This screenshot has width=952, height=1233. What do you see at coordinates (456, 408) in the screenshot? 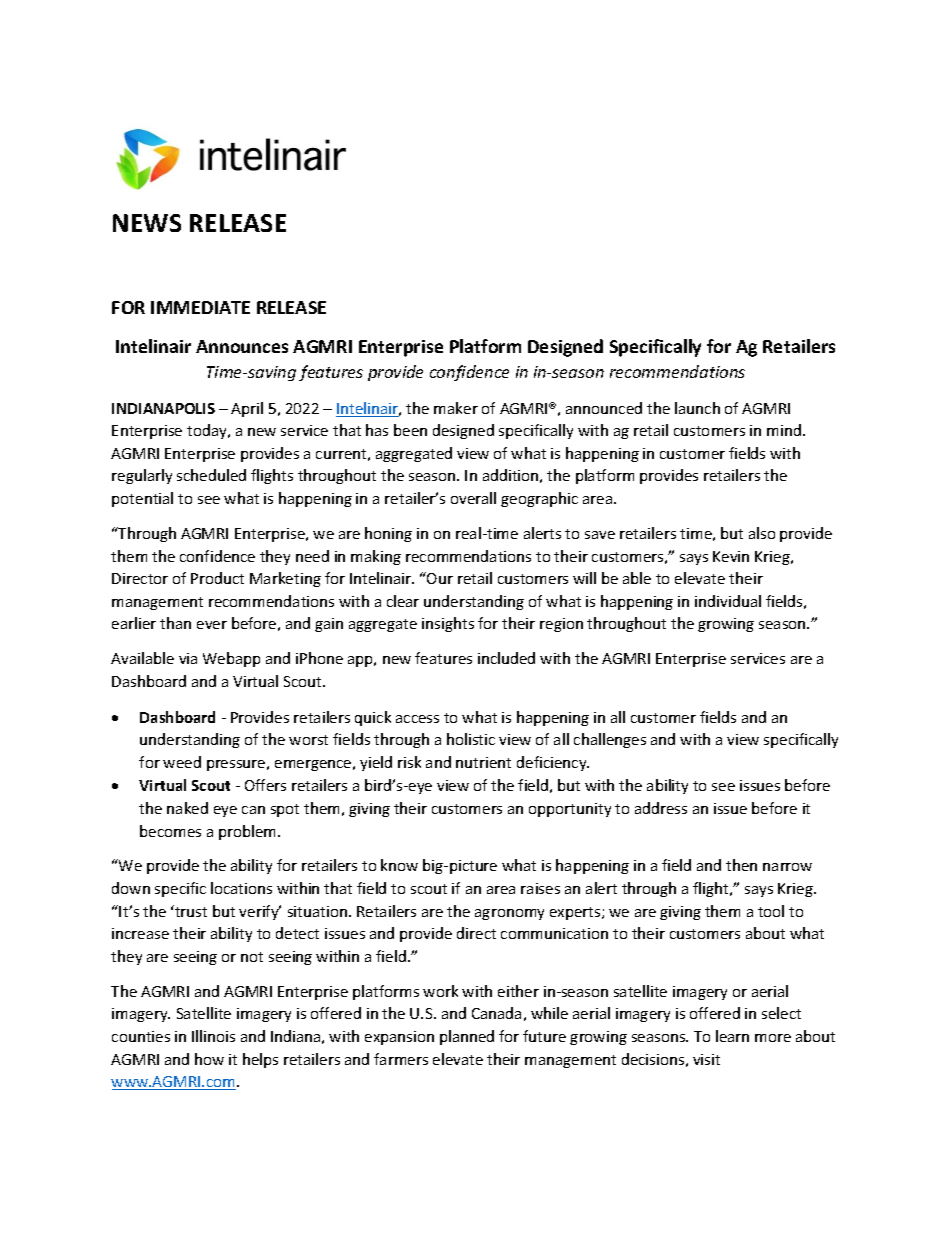
I see `maker` at bounding box center [456, 408].
